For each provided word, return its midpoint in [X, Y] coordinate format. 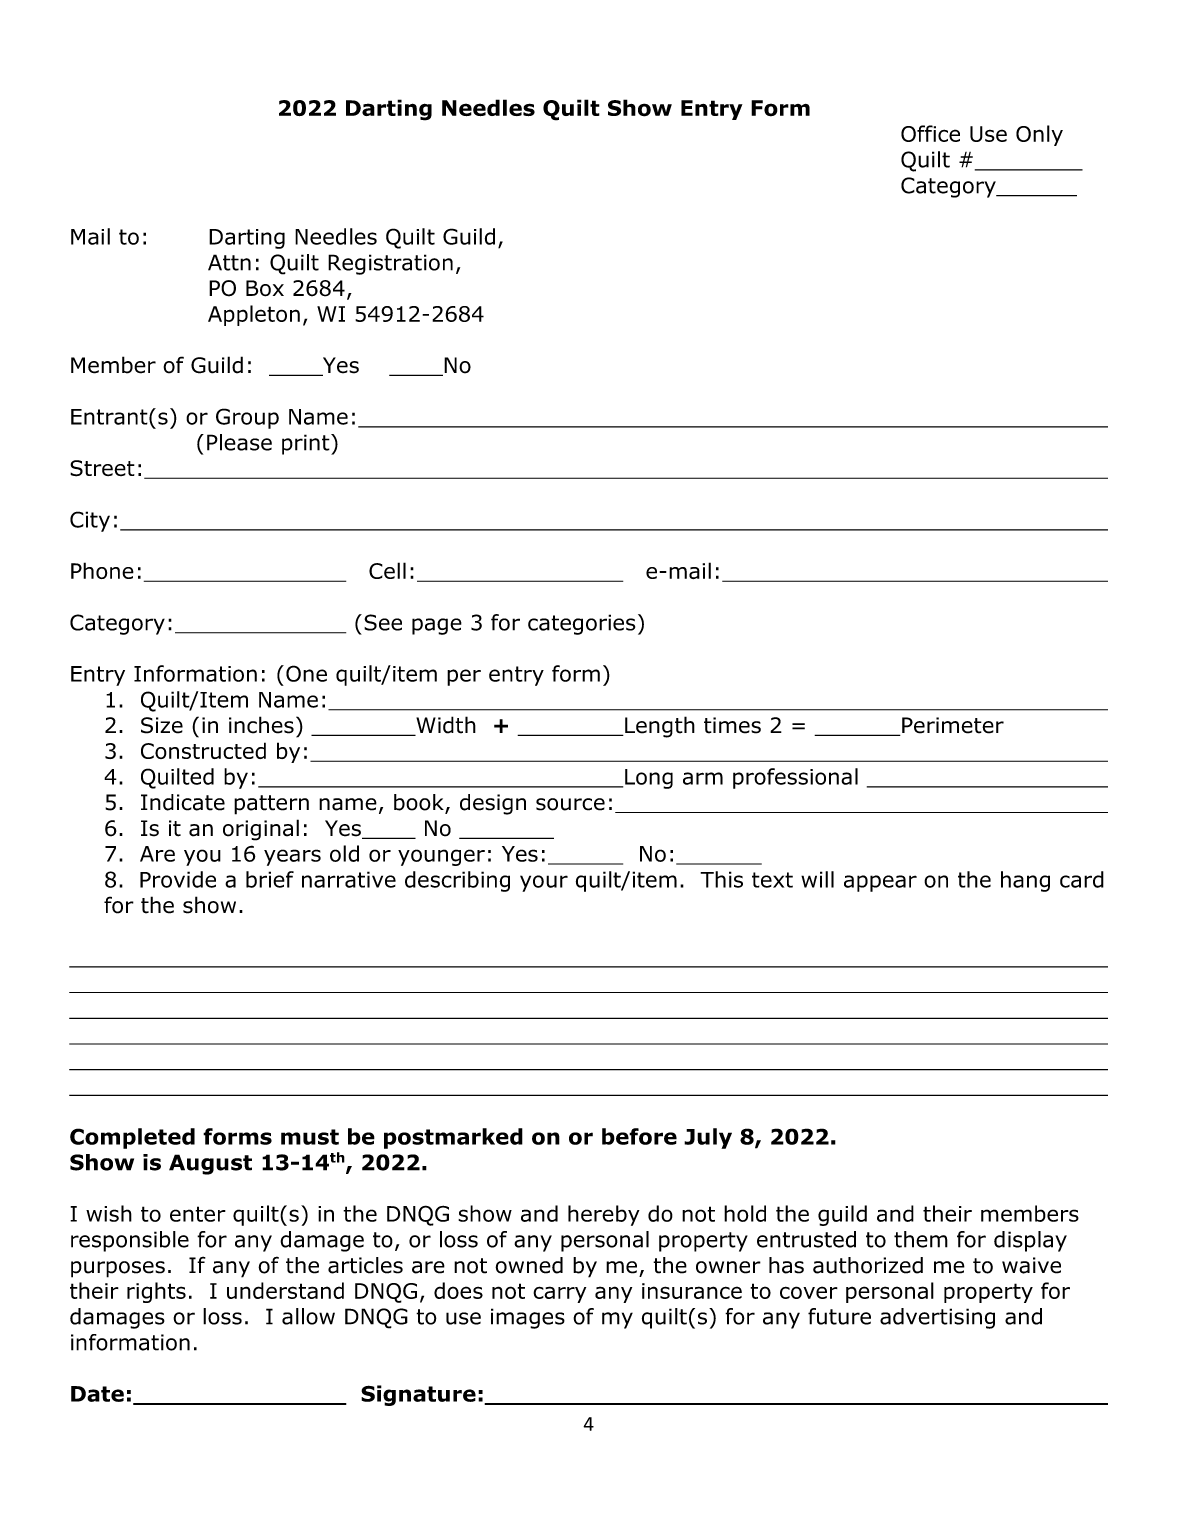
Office [930, 133]
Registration [390, 264]
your [544, 883]
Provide [178, 879]
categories [581, 624]
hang [1025, 881]
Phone [102, 570]
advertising [937, 1318]
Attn [229, 262]
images [528, 1318]
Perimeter [952, 726]
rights [156, 1292]
